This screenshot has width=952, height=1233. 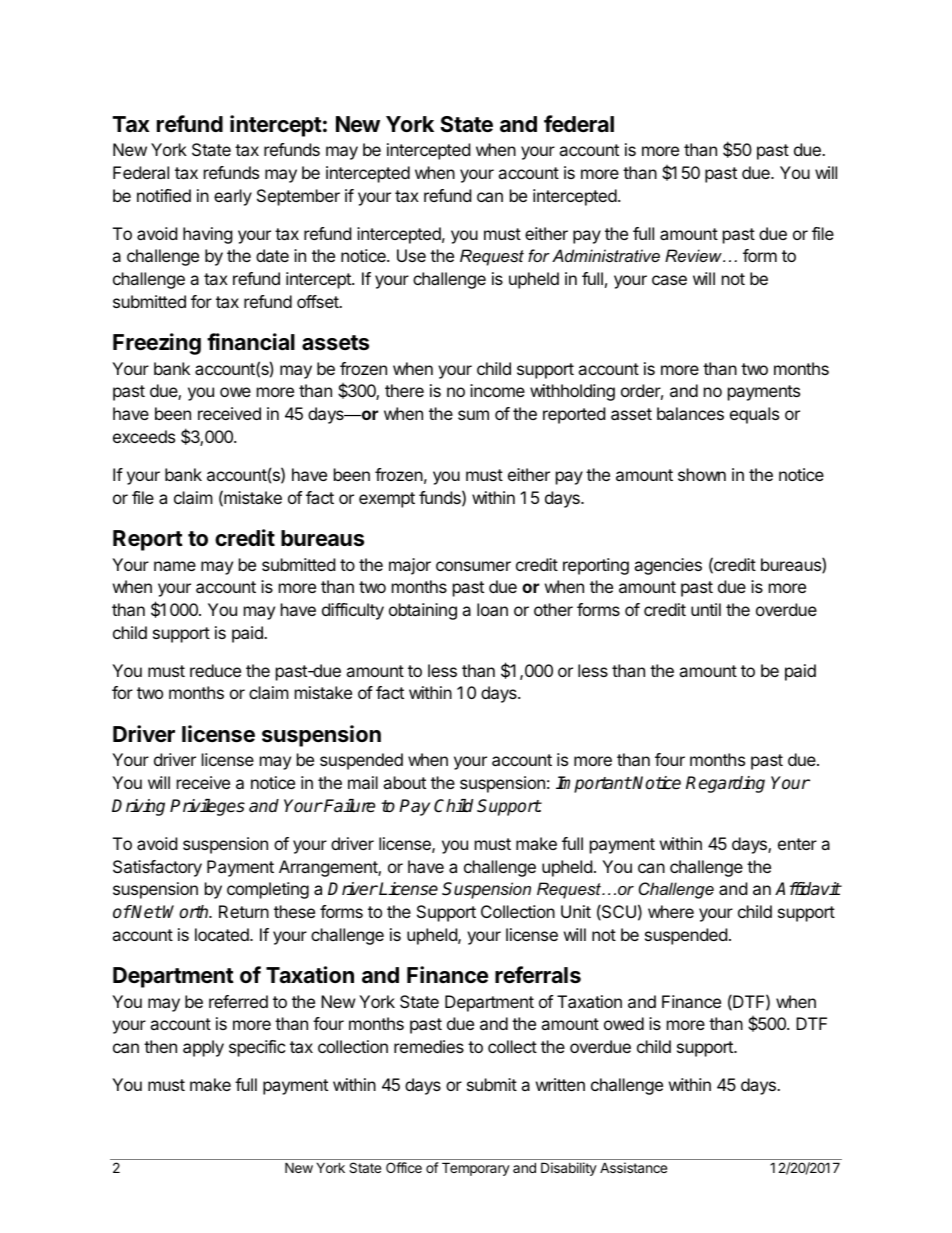 I want to click on having, so click(x=208, y=235).
